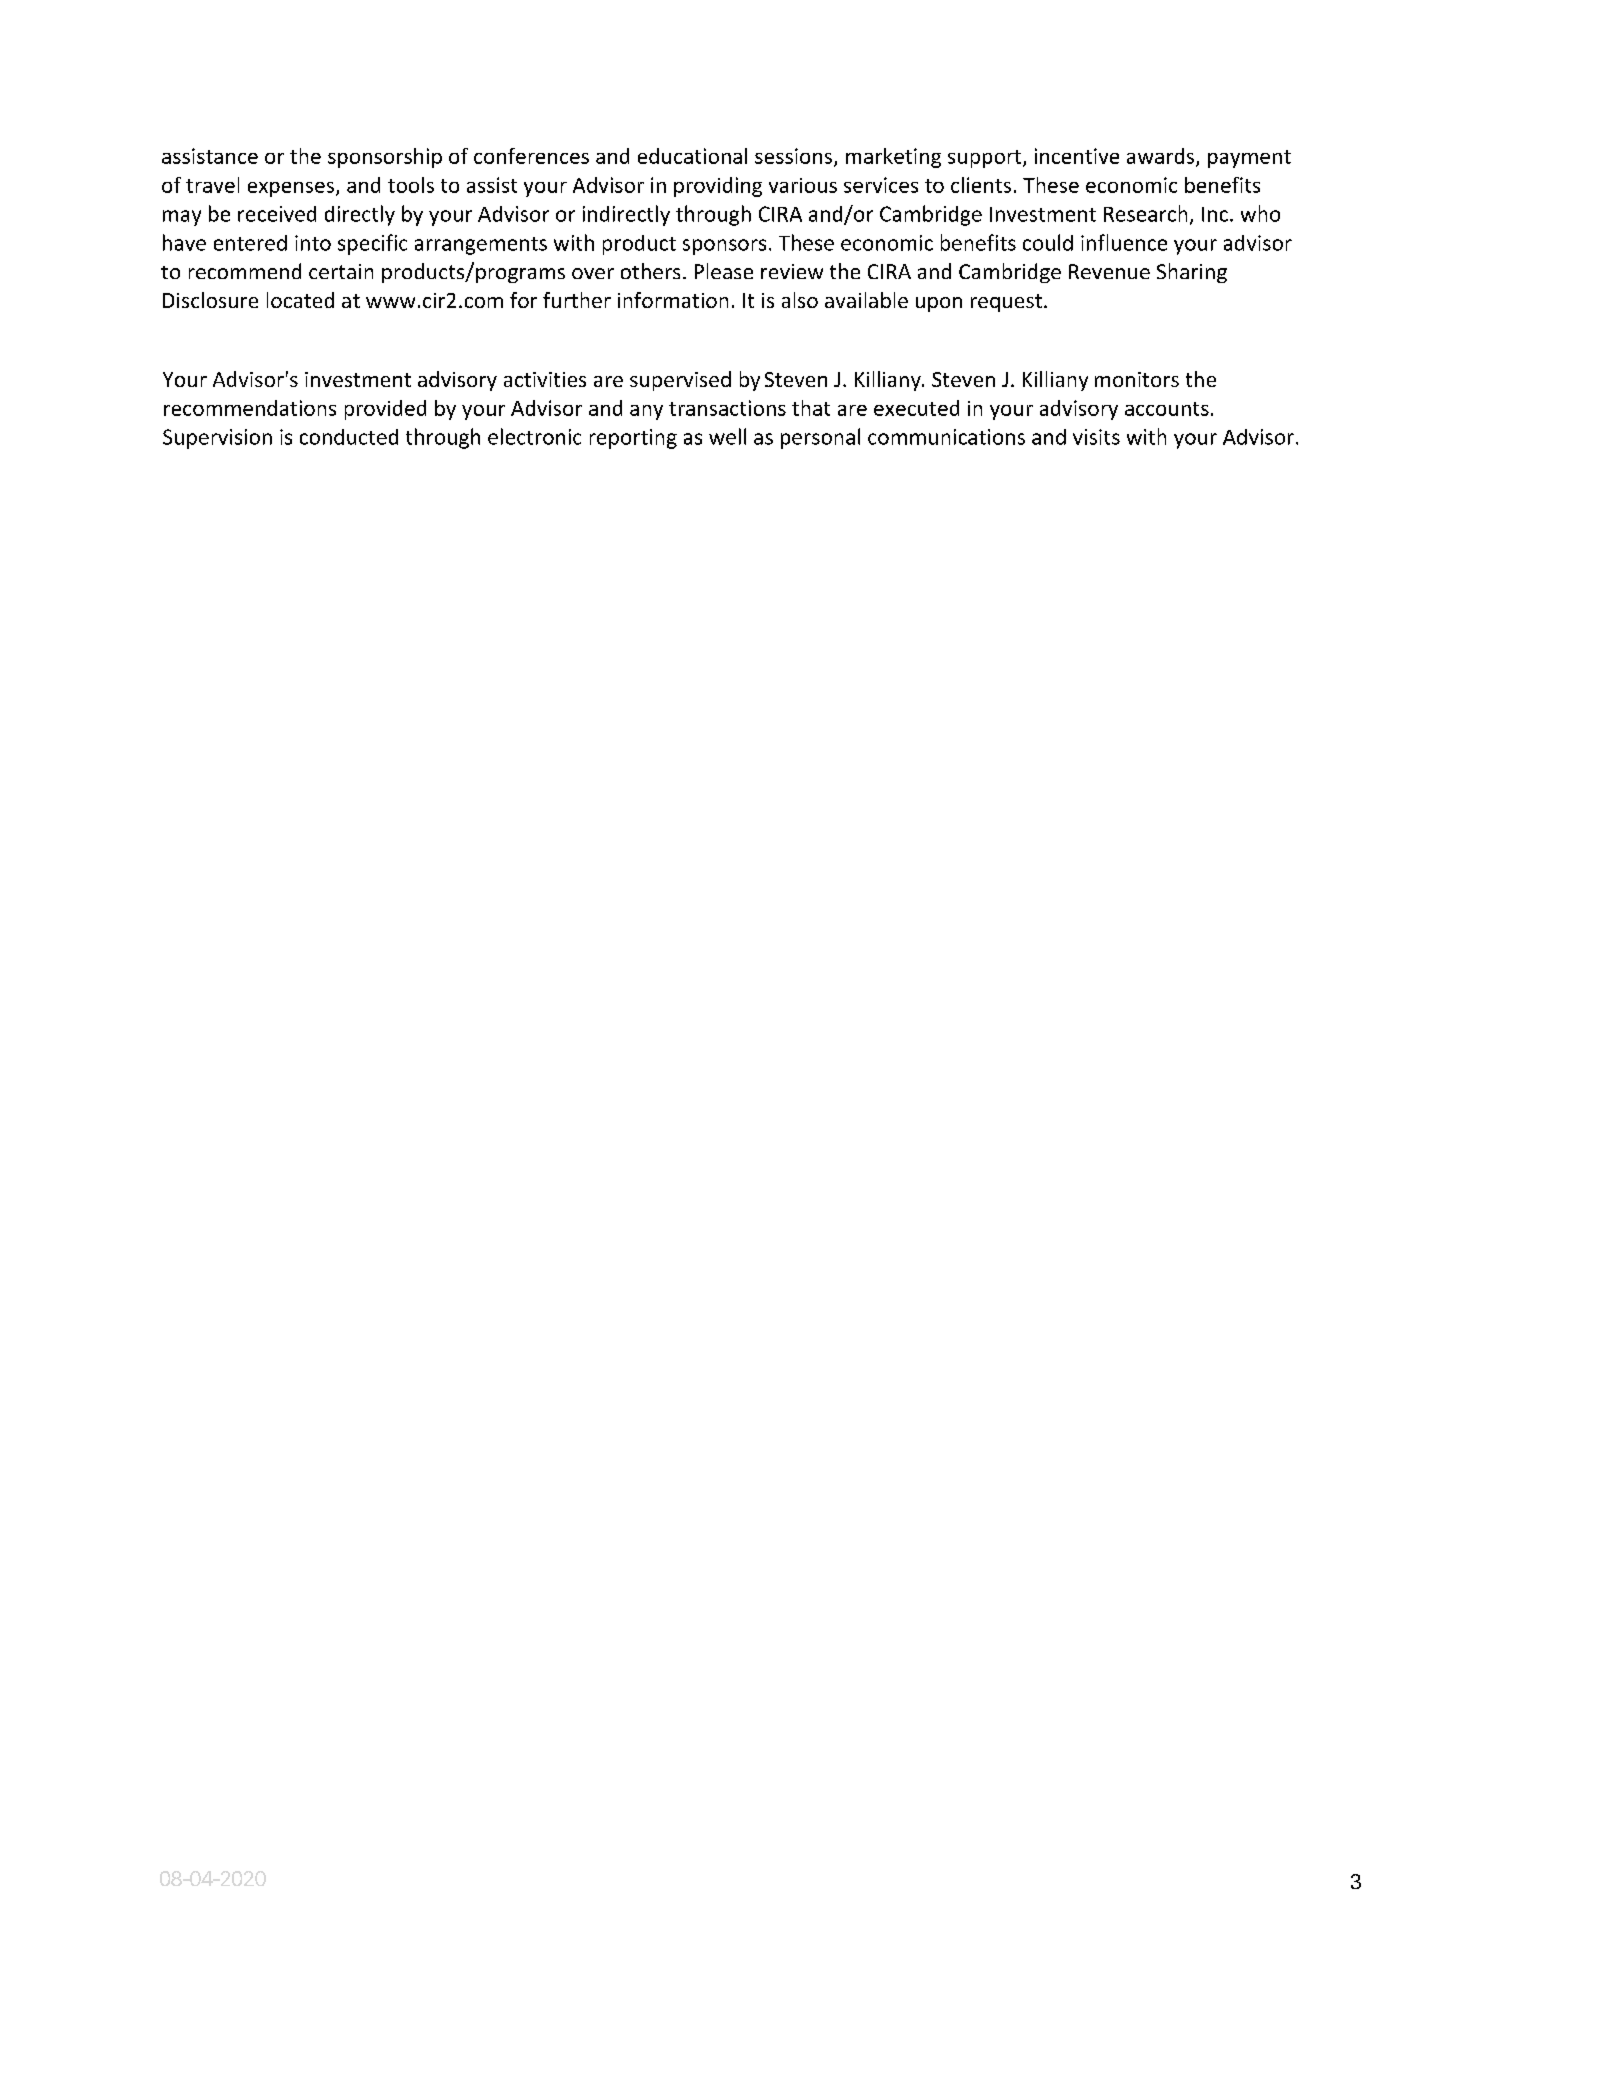 The width and height of the screenshot is (1603, 2074). Describe the element at coordinates (692, 156) in the screenshot. I see `educational` at that location.
